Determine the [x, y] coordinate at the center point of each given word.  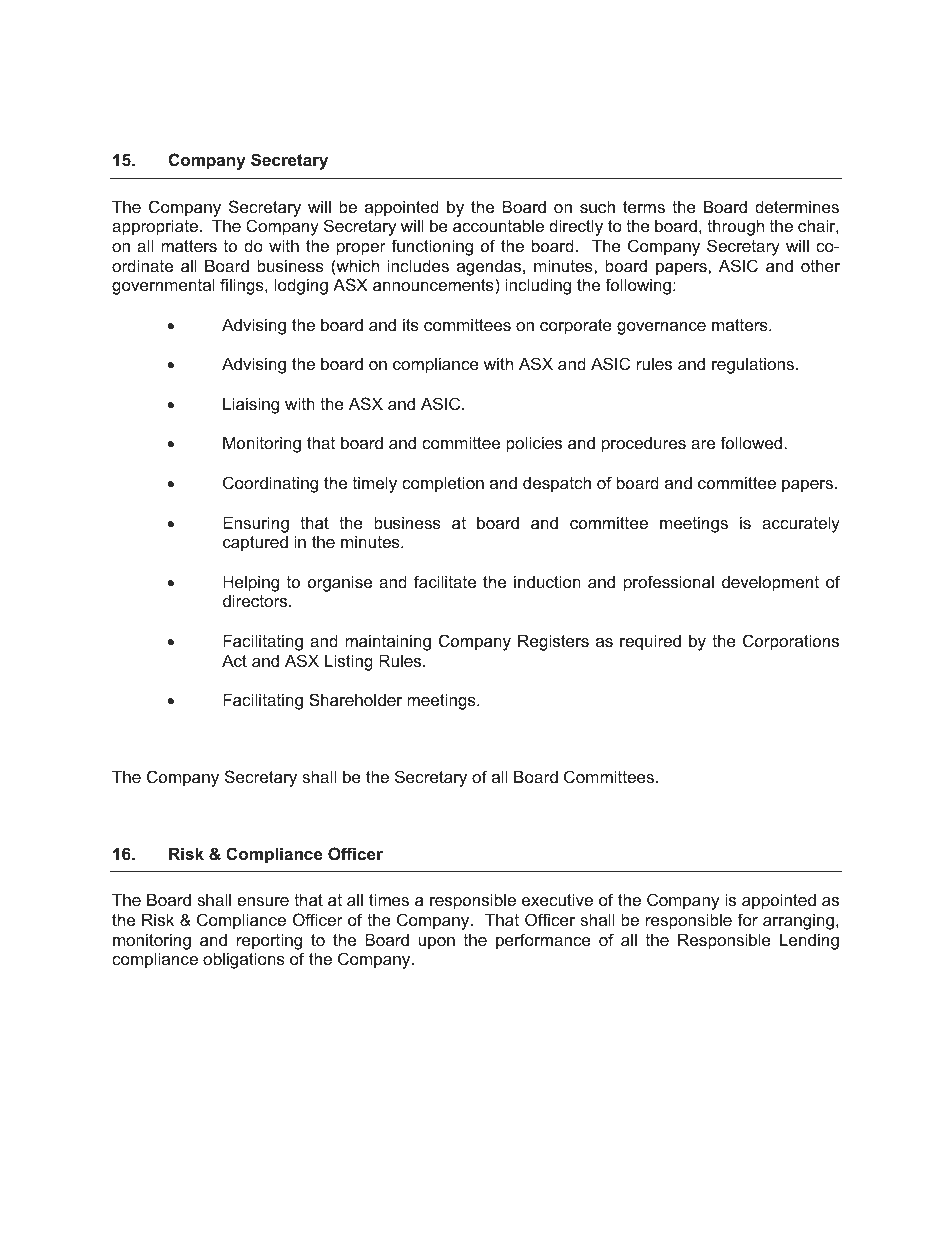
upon [437, 943]
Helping [251, 583]
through [735, 227]
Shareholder [355, 699]
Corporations [791, 642]
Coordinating [270, 484]
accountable [498, 225]
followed [752, 442]
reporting [269, 941]
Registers [553, 642]
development [770, 583]
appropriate [155, 227]
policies [534, 444]
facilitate [445, 581]
